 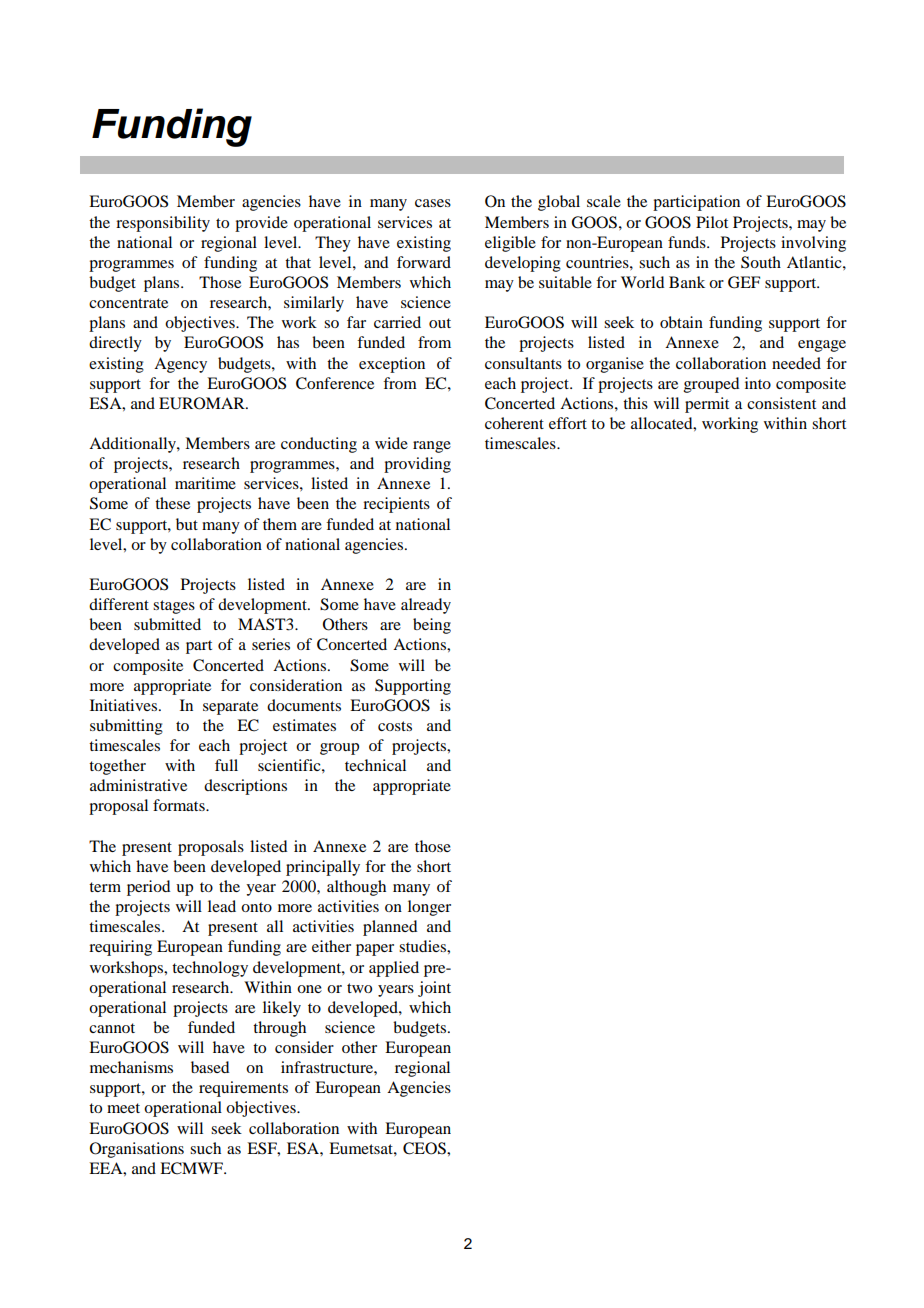 What do you see at coordinates (425, 1148) in the document?
I see `CEOS` at bounding box center [425, 1148].
